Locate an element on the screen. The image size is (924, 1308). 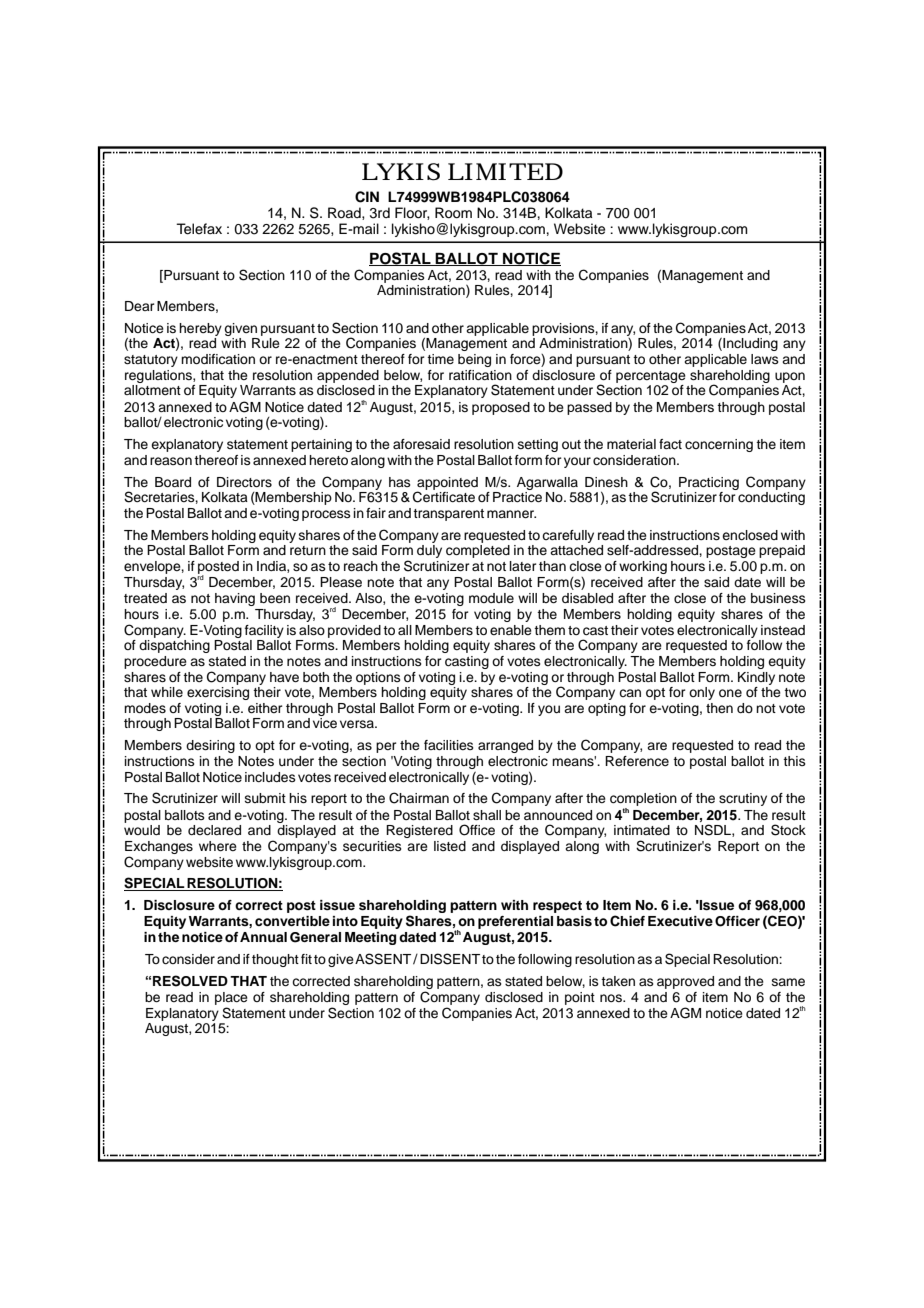
preferential is located at coordinates (515, 922).
